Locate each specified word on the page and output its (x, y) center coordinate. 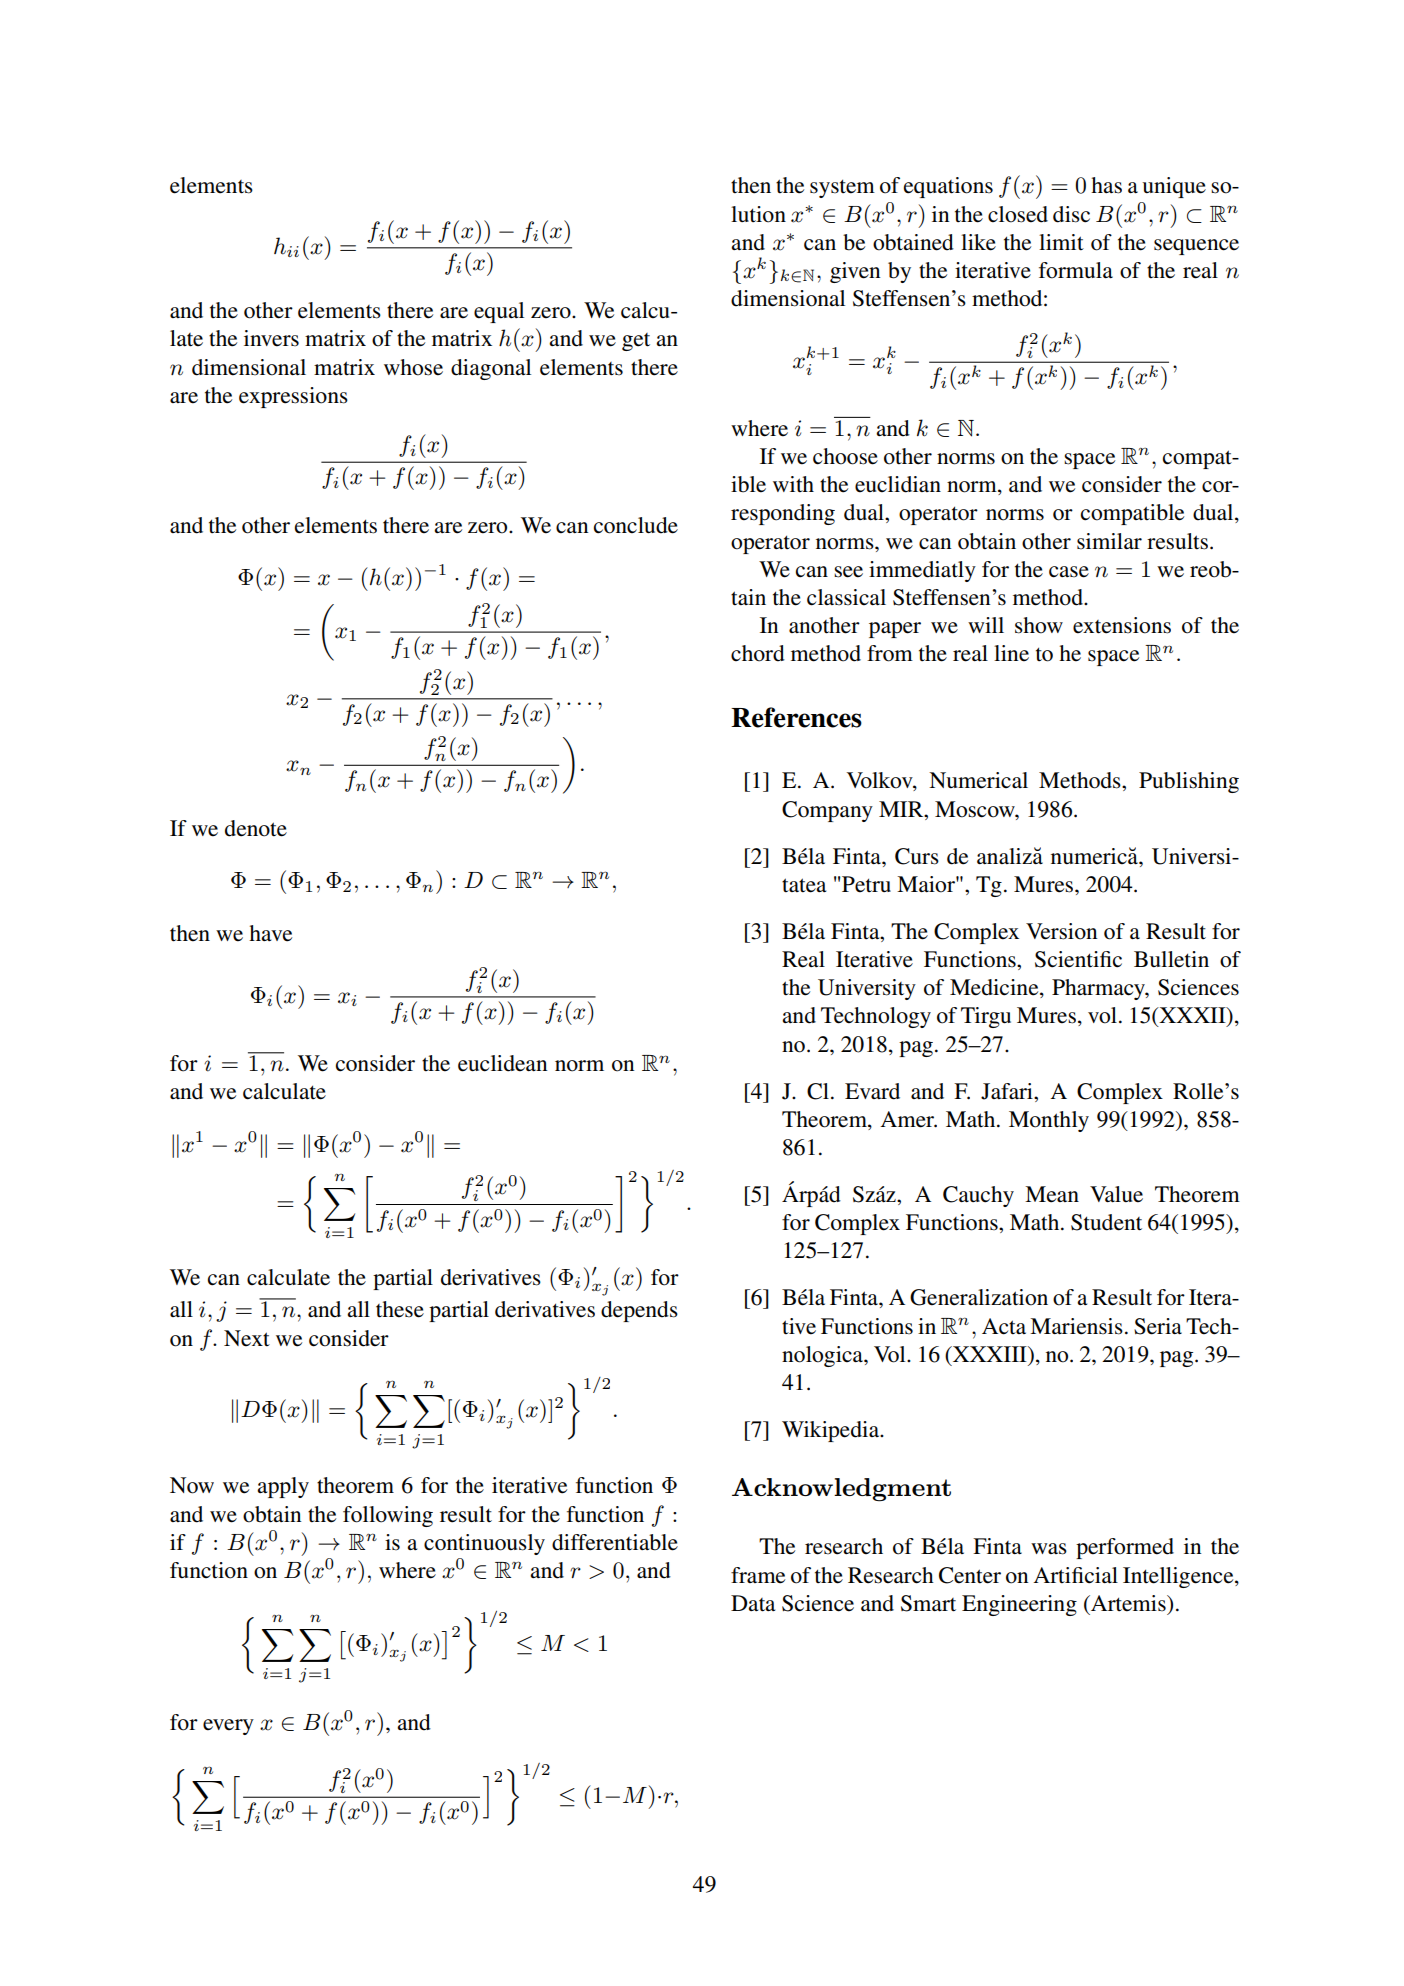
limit (1061, 242)
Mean (1052, 1194)
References (796, 717)
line (1011, 653)
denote (256, 828)
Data (753, 1603)
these (400, 1309)
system (842, 188)
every (228, 1727)
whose (413, 367)
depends (639, 1311)
